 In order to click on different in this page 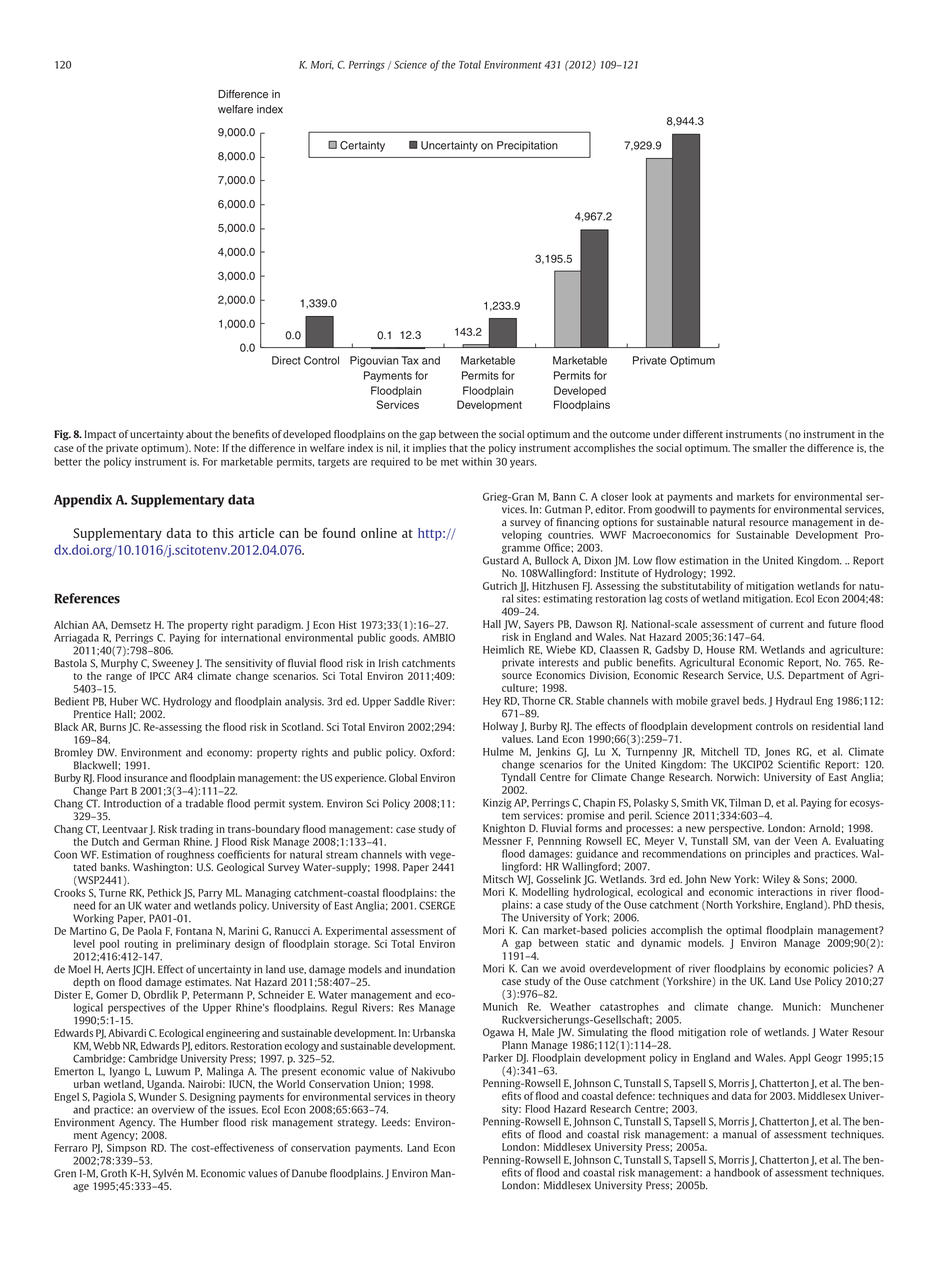, I will do `click(703, 434)`.
